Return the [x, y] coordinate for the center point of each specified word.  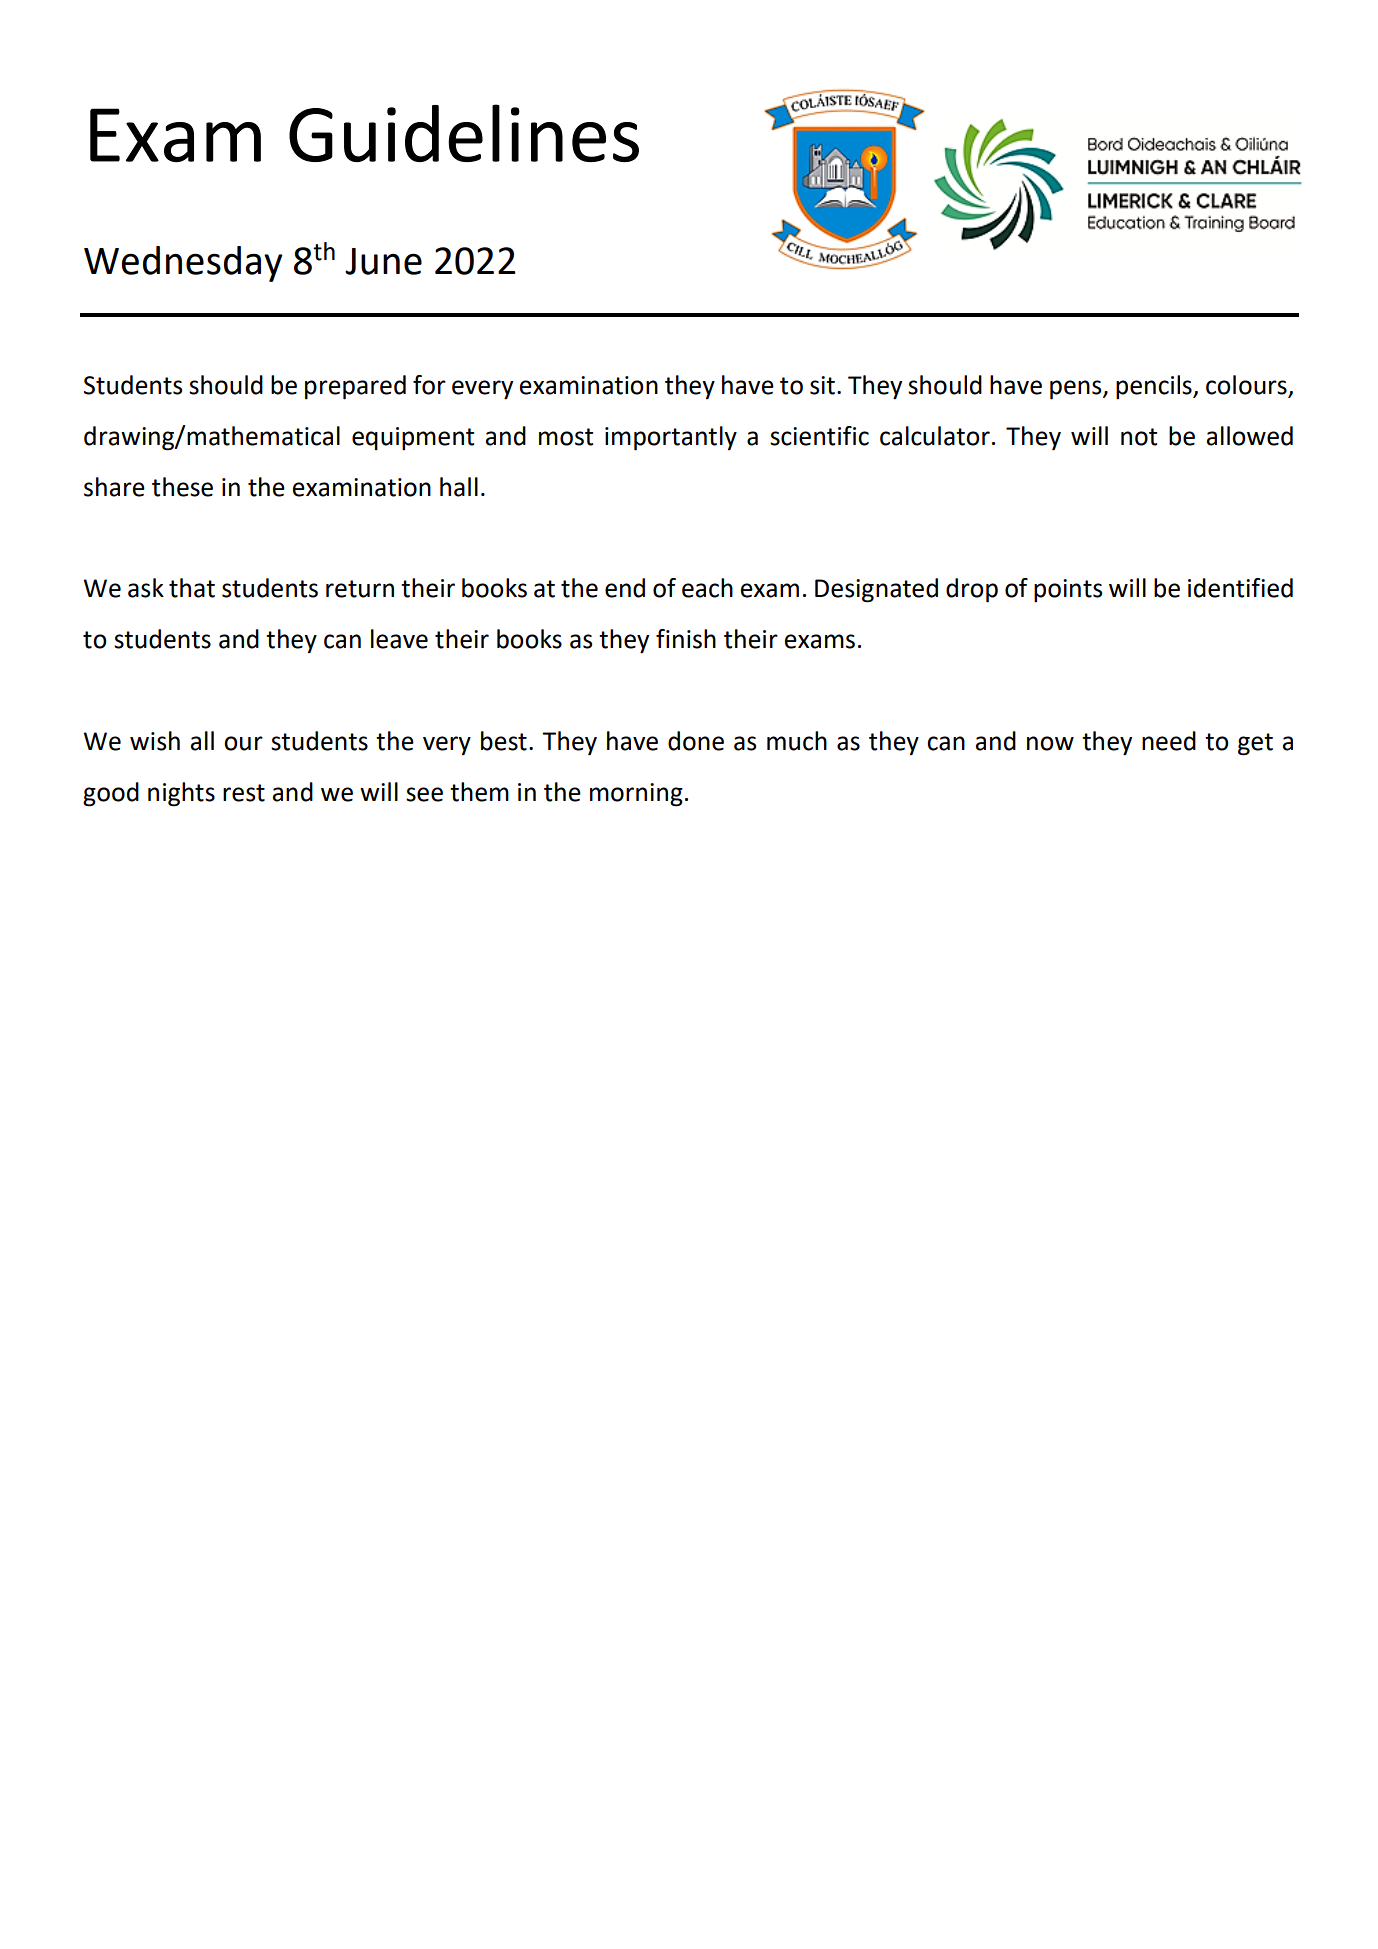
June [383, 261]
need [1169, 741]
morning [636, 795]
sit [822, 385]
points [1068, 591]
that [192, 588]
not [1139, 437]
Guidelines [464, 133]
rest [244, 793]
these [182, 487]
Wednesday [183, 264]
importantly [671, 438]
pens [1077, 390]
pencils [1155, 387]
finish [686, 639]
